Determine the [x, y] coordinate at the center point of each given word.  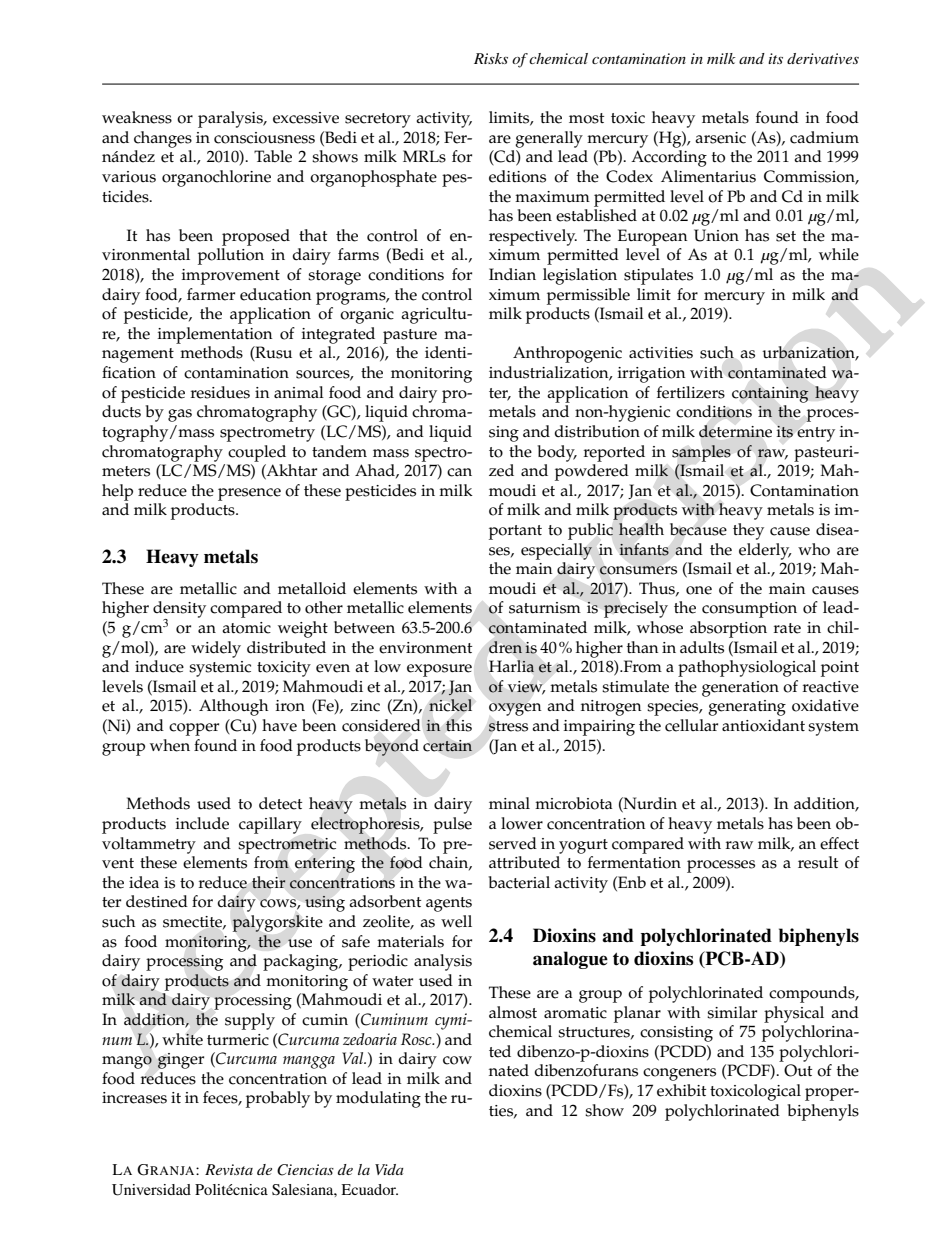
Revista [229, 1169]
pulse [452, 825]
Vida [389, 1169]
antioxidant [763, 725]
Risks [491, 58]
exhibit [681, 1090]
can [459, 472]
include [202, 823]
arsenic [720, 138]
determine [735, 431]
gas [180, 415]
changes [163, 139]
